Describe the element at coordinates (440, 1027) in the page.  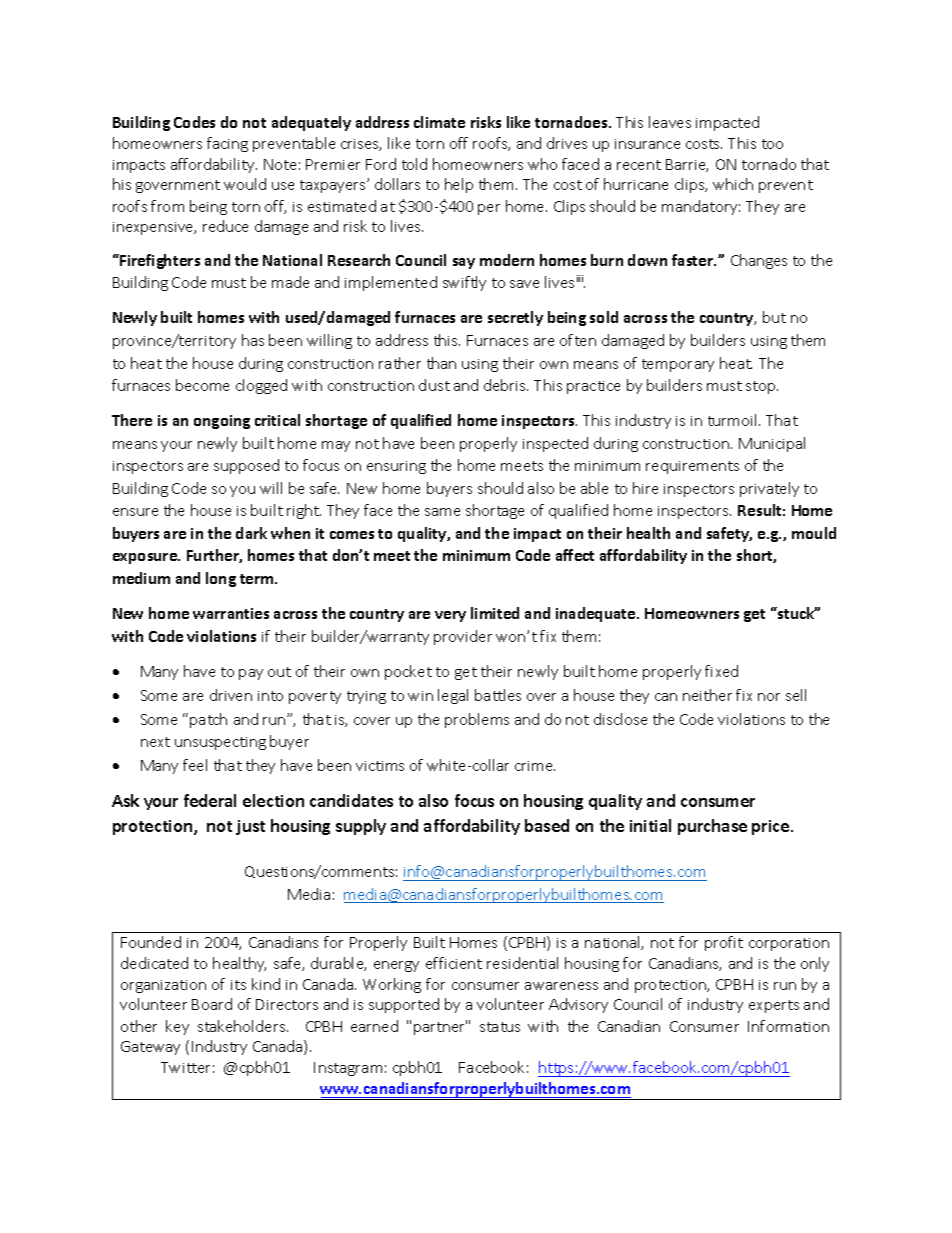
I see `partner` at that location.
